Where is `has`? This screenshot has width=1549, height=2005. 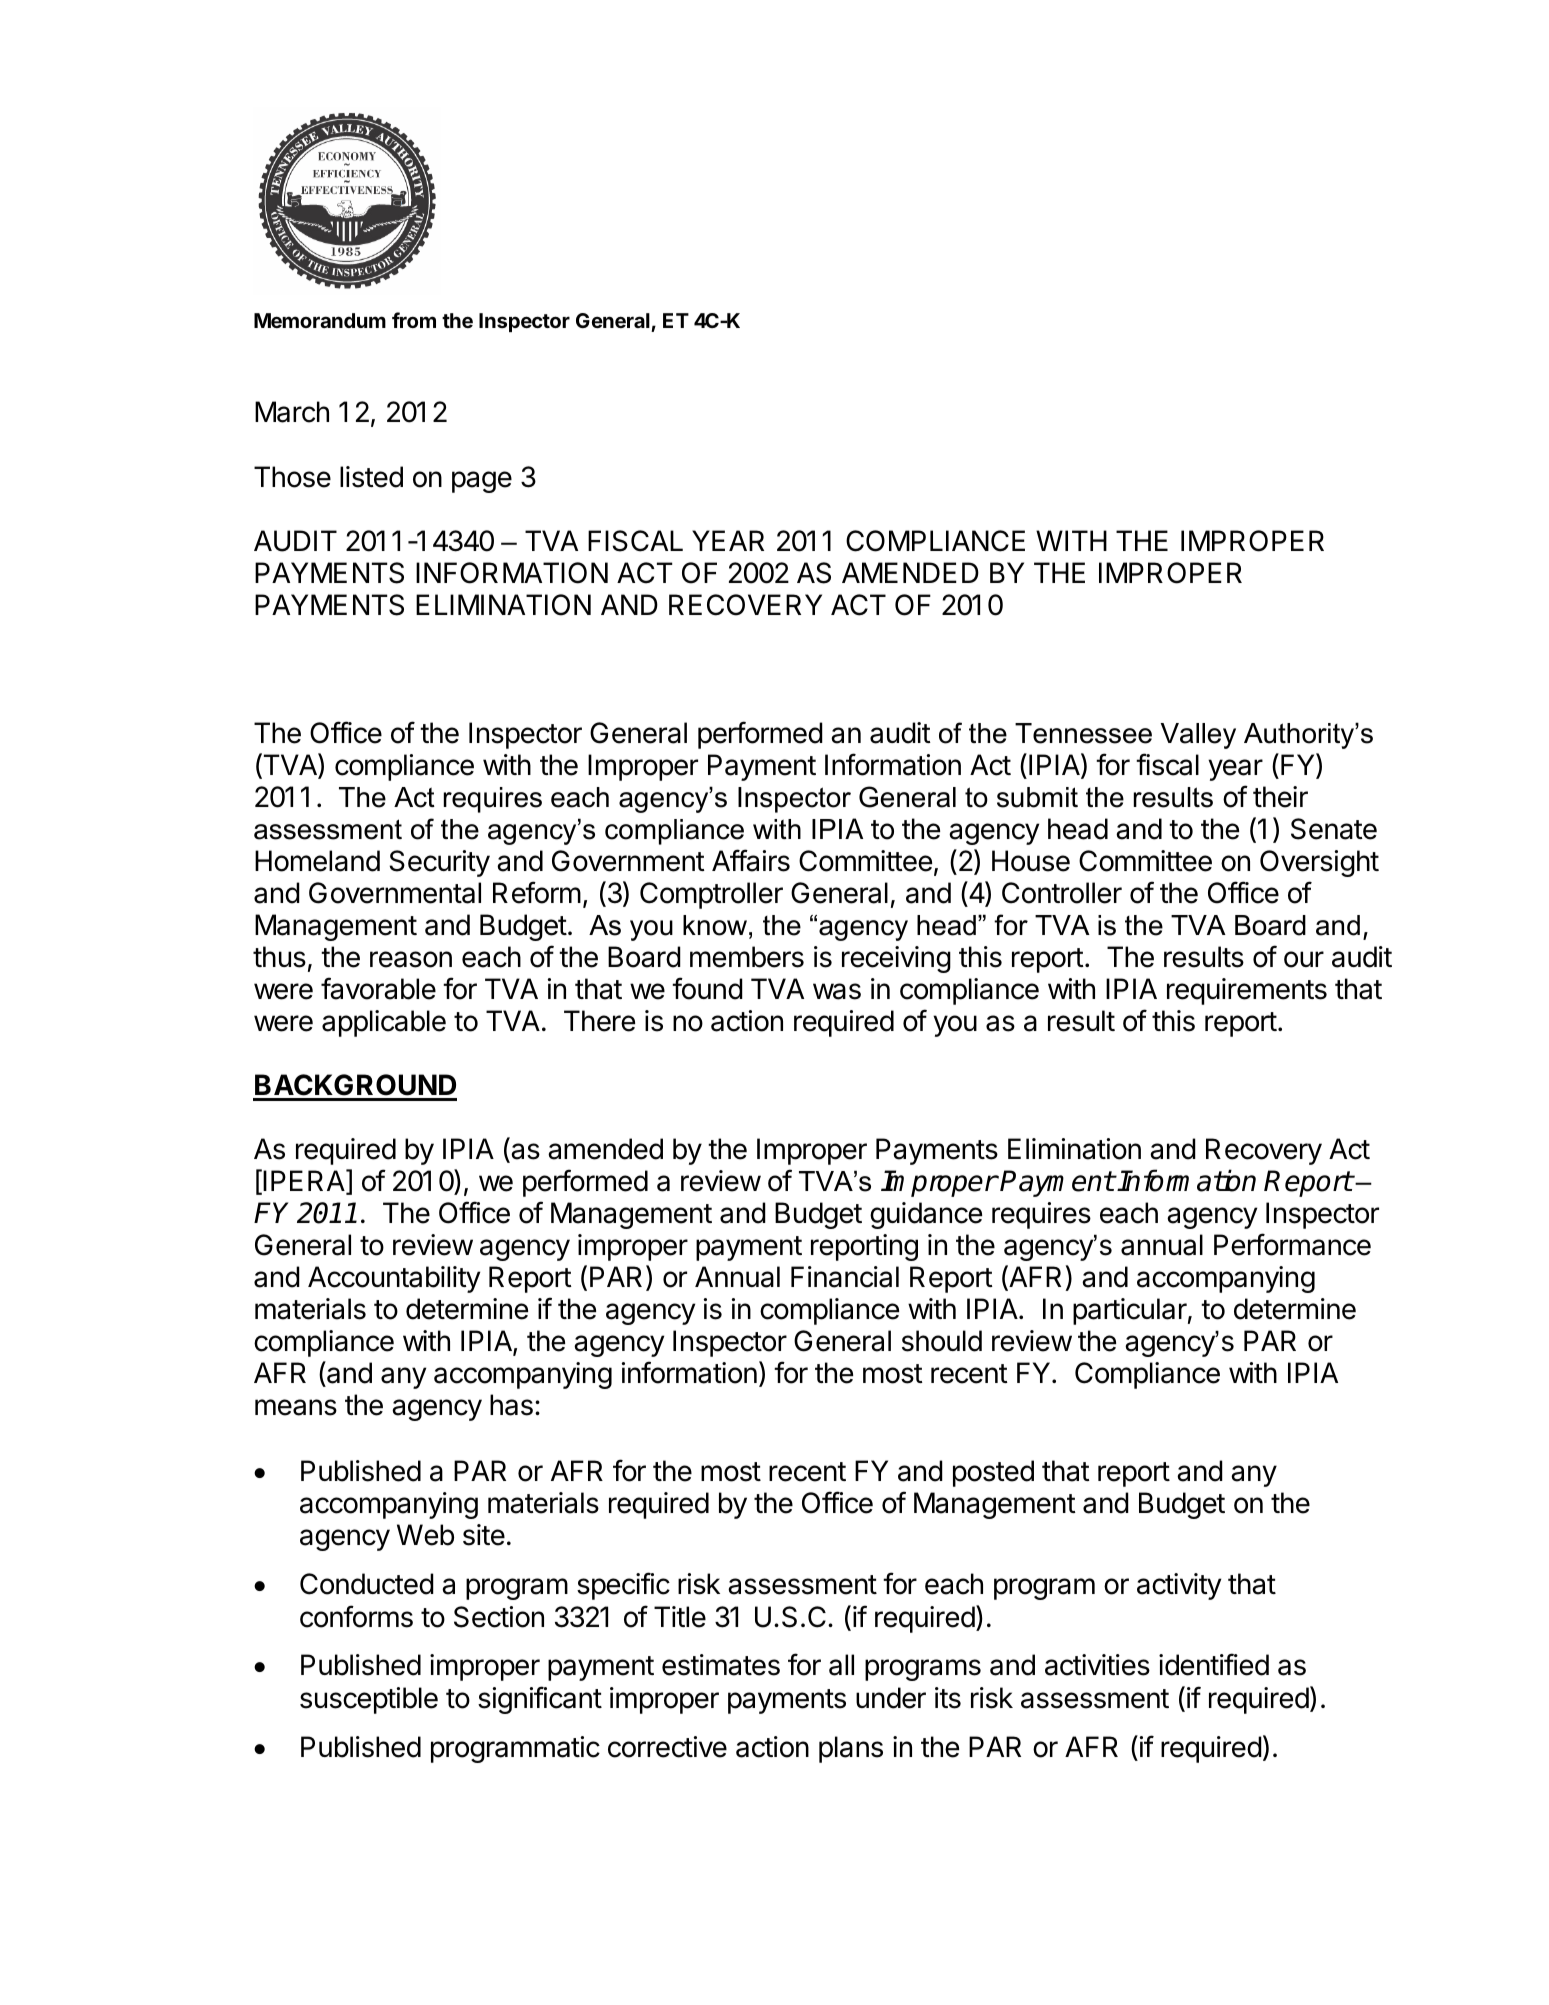 has is located at coordinates (511, 1405).
